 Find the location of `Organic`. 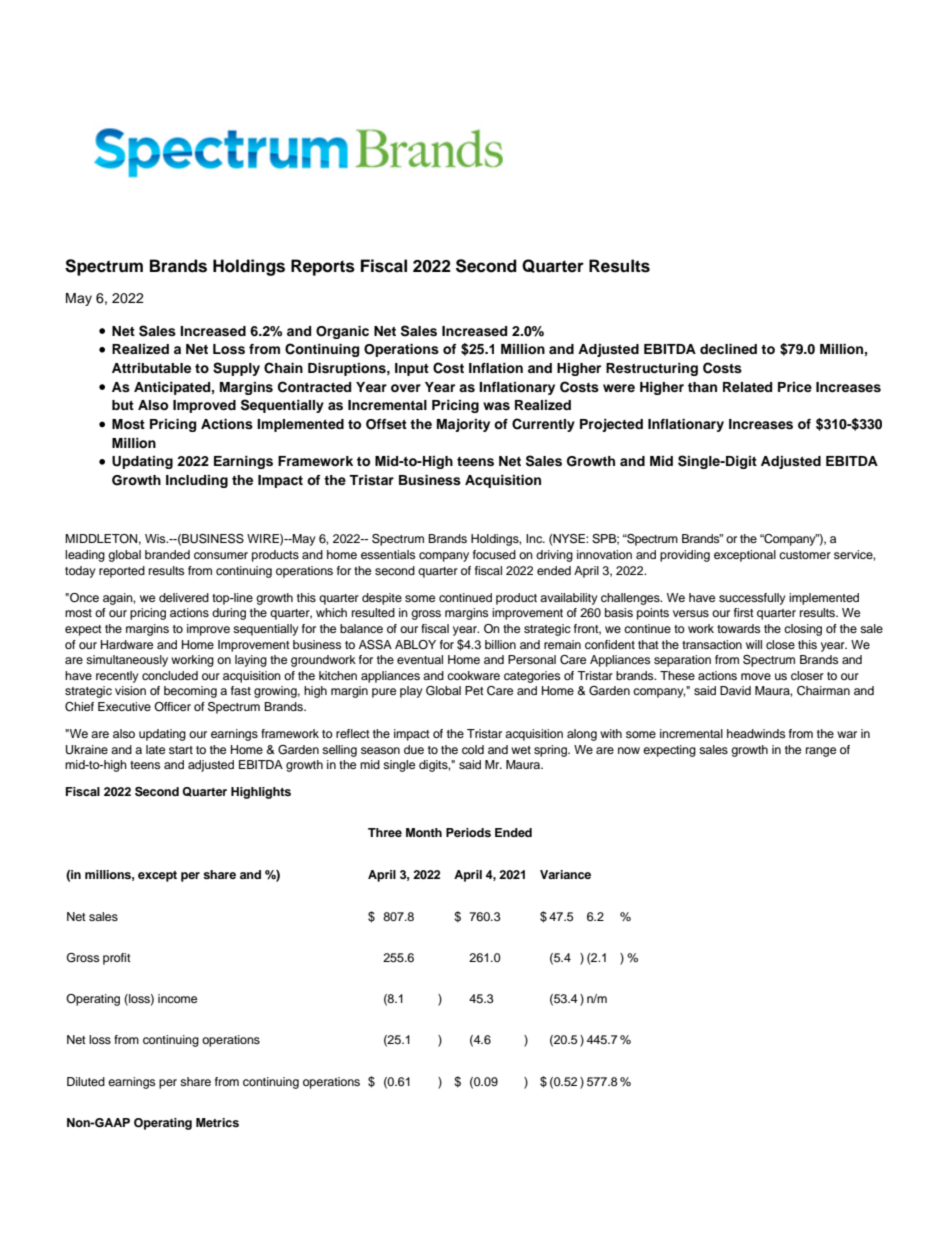

Organic is located at coordinates (342, 332).
